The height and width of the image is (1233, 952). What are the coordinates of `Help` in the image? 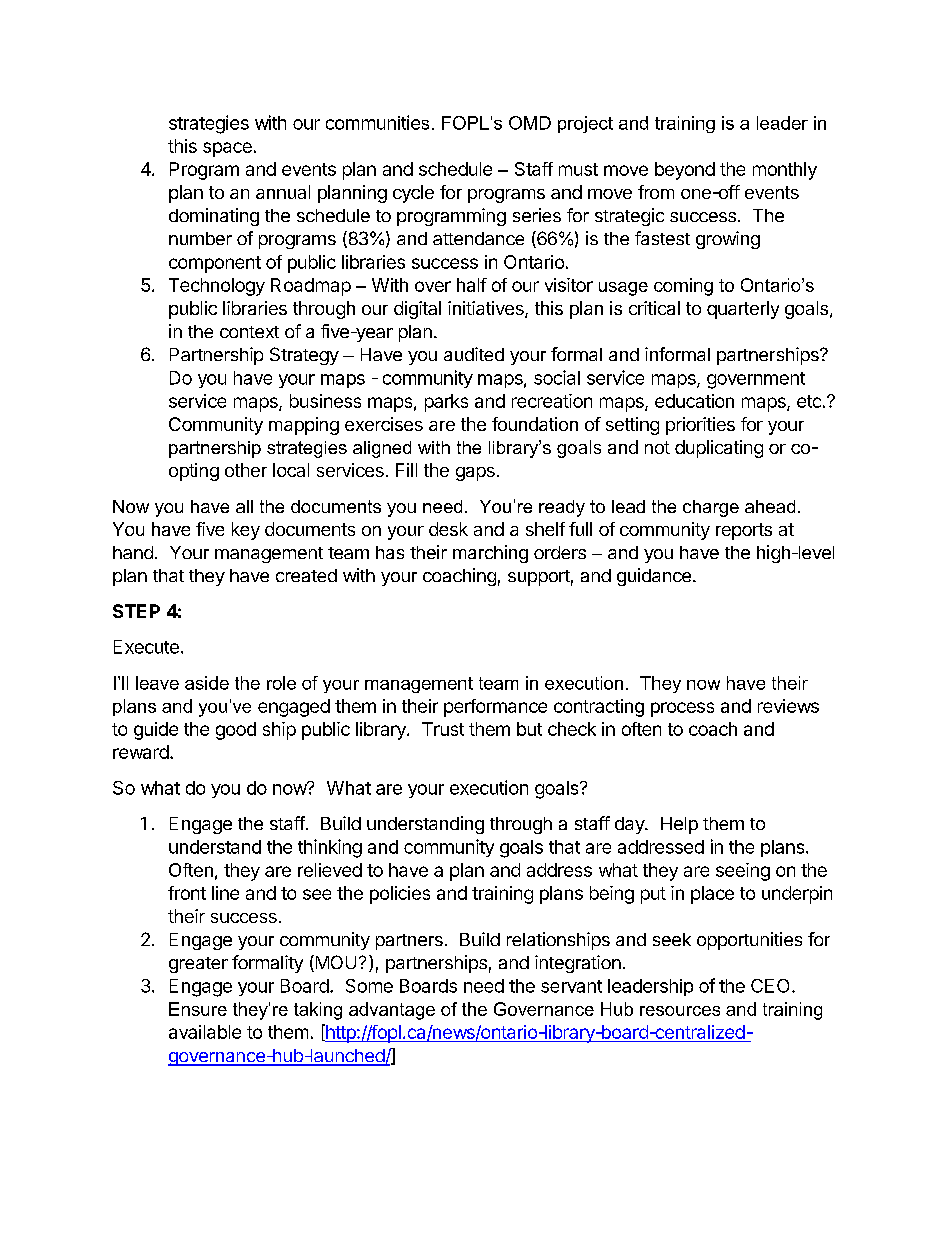 It's located at (679, 825).
